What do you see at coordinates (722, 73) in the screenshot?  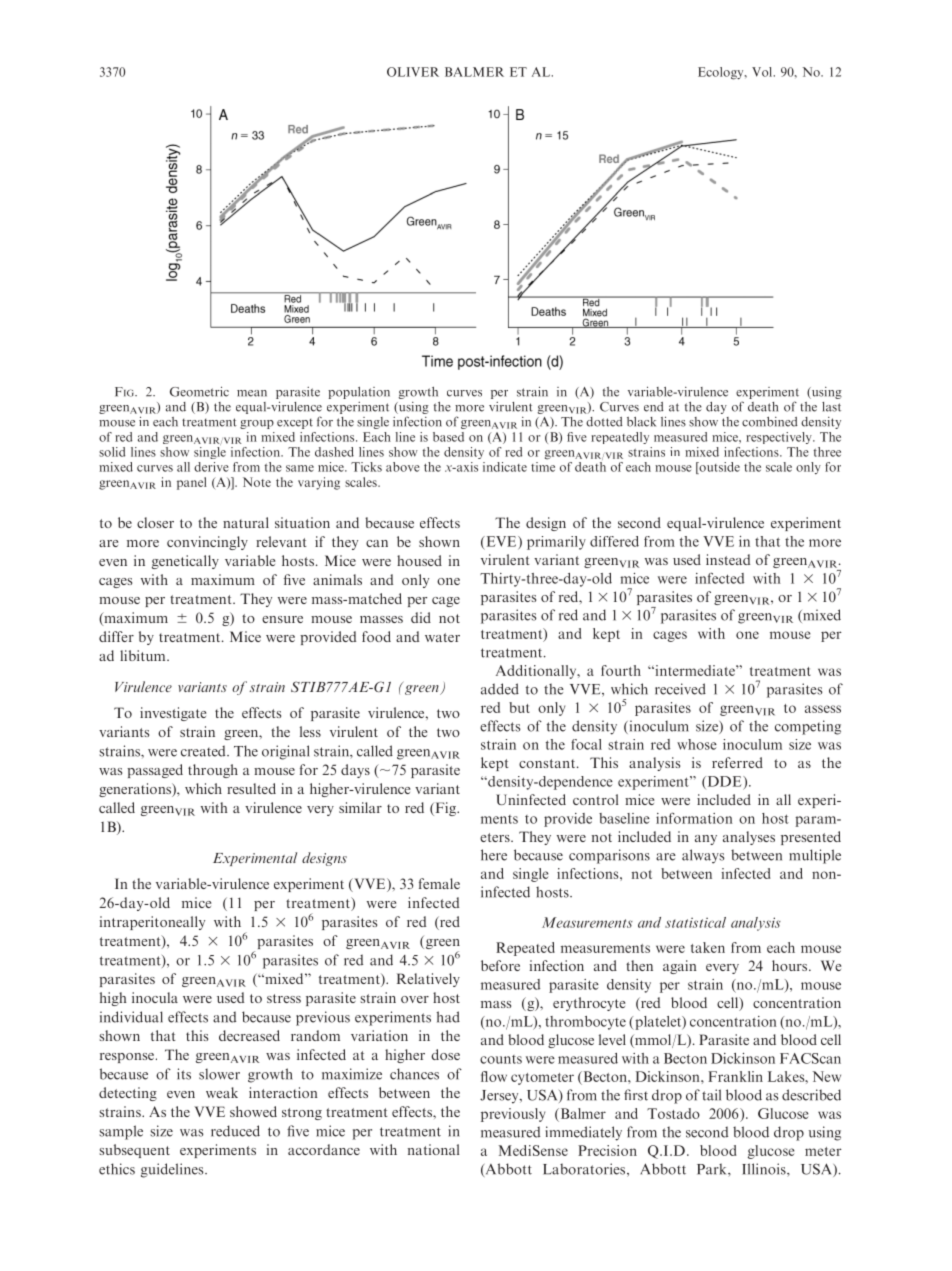 I see `Ecology` at bounding box center [722, 73].
